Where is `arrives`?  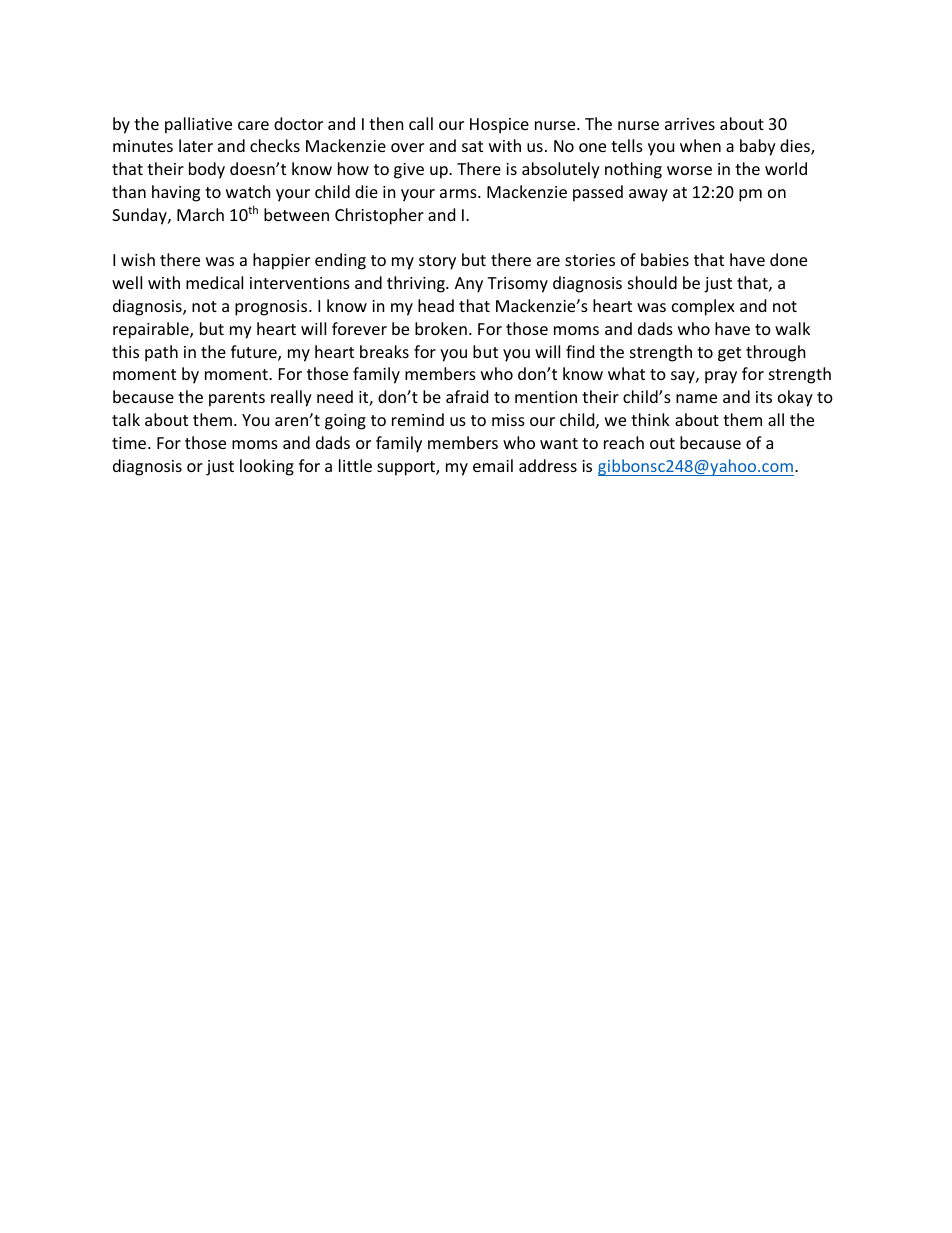
arrives is located at coordinates (690, 124).
